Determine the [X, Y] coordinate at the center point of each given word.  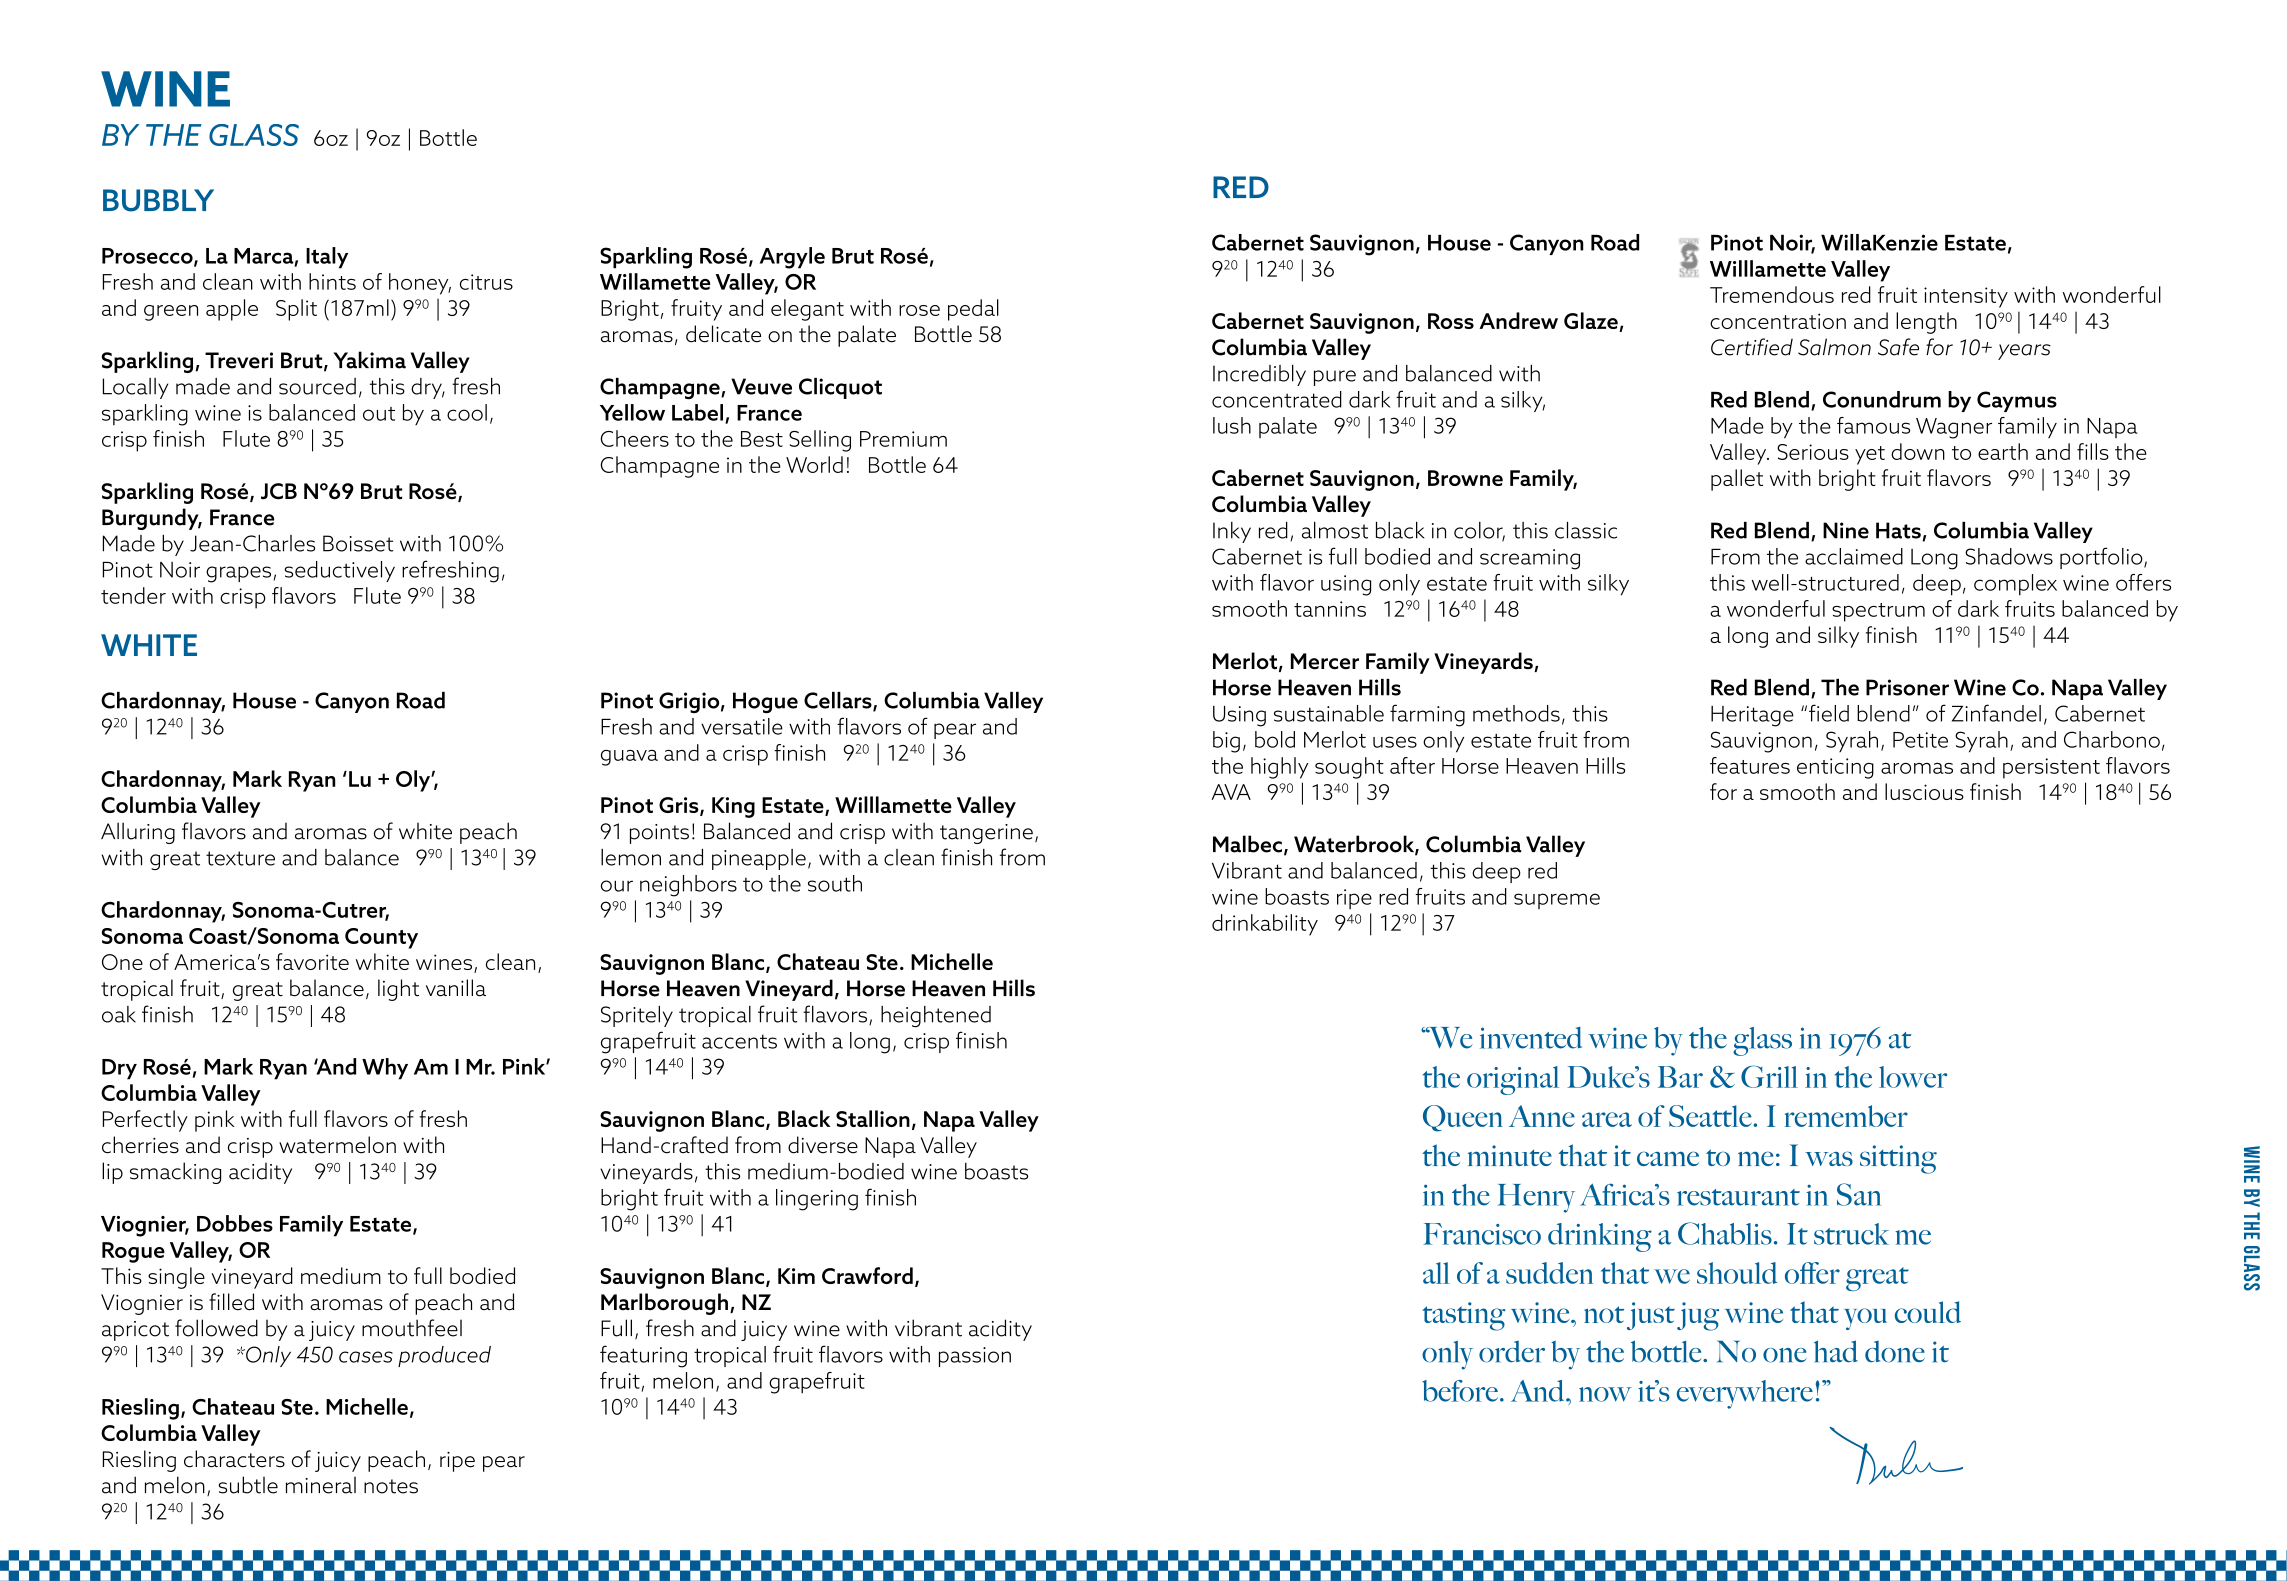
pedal [973, 310]
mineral [321, 1485]
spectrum [1878, 612]
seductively [339, 571]
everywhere [1745, 1394]
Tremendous [1772, 294]
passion [975, 1357]
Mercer [1325, 661]
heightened [936, 1016]
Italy [327, 258]
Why [385, 1069]
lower [1913, 1077]
